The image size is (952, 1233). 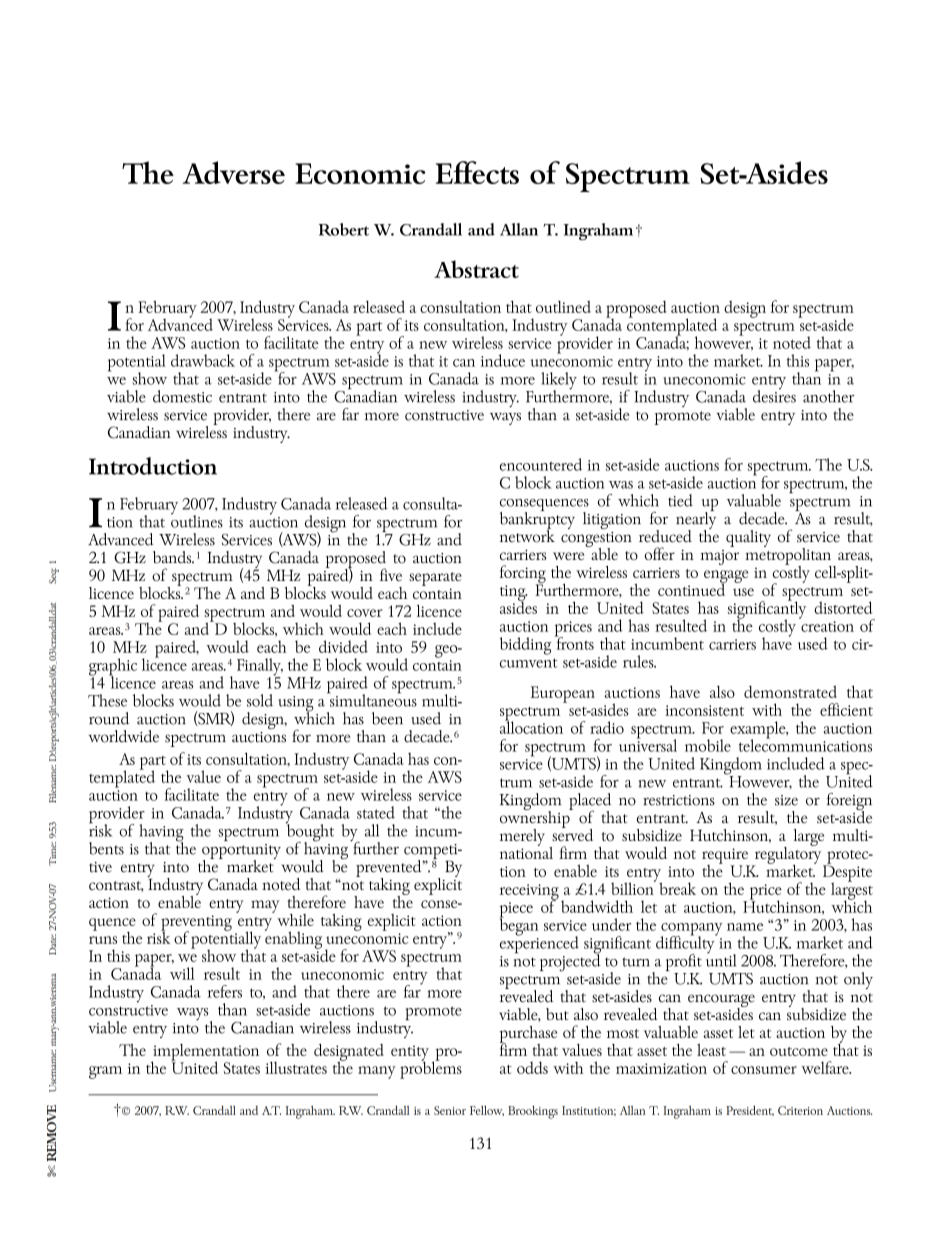 I want to click on Effects, so click(x=477, y=172).
